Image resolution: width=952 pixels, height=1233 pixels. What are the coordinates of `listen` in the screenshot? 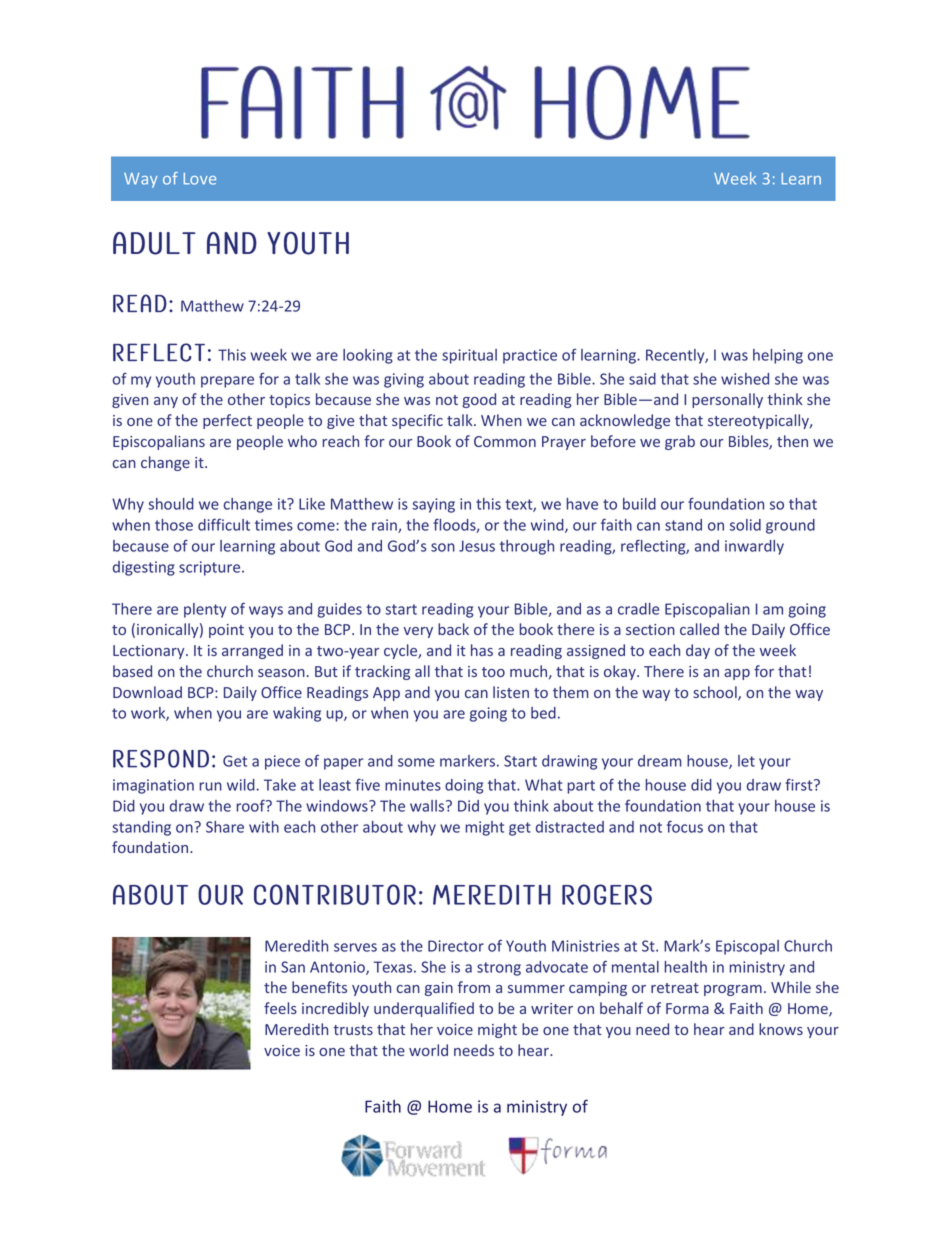 It's located at (511, 692).
